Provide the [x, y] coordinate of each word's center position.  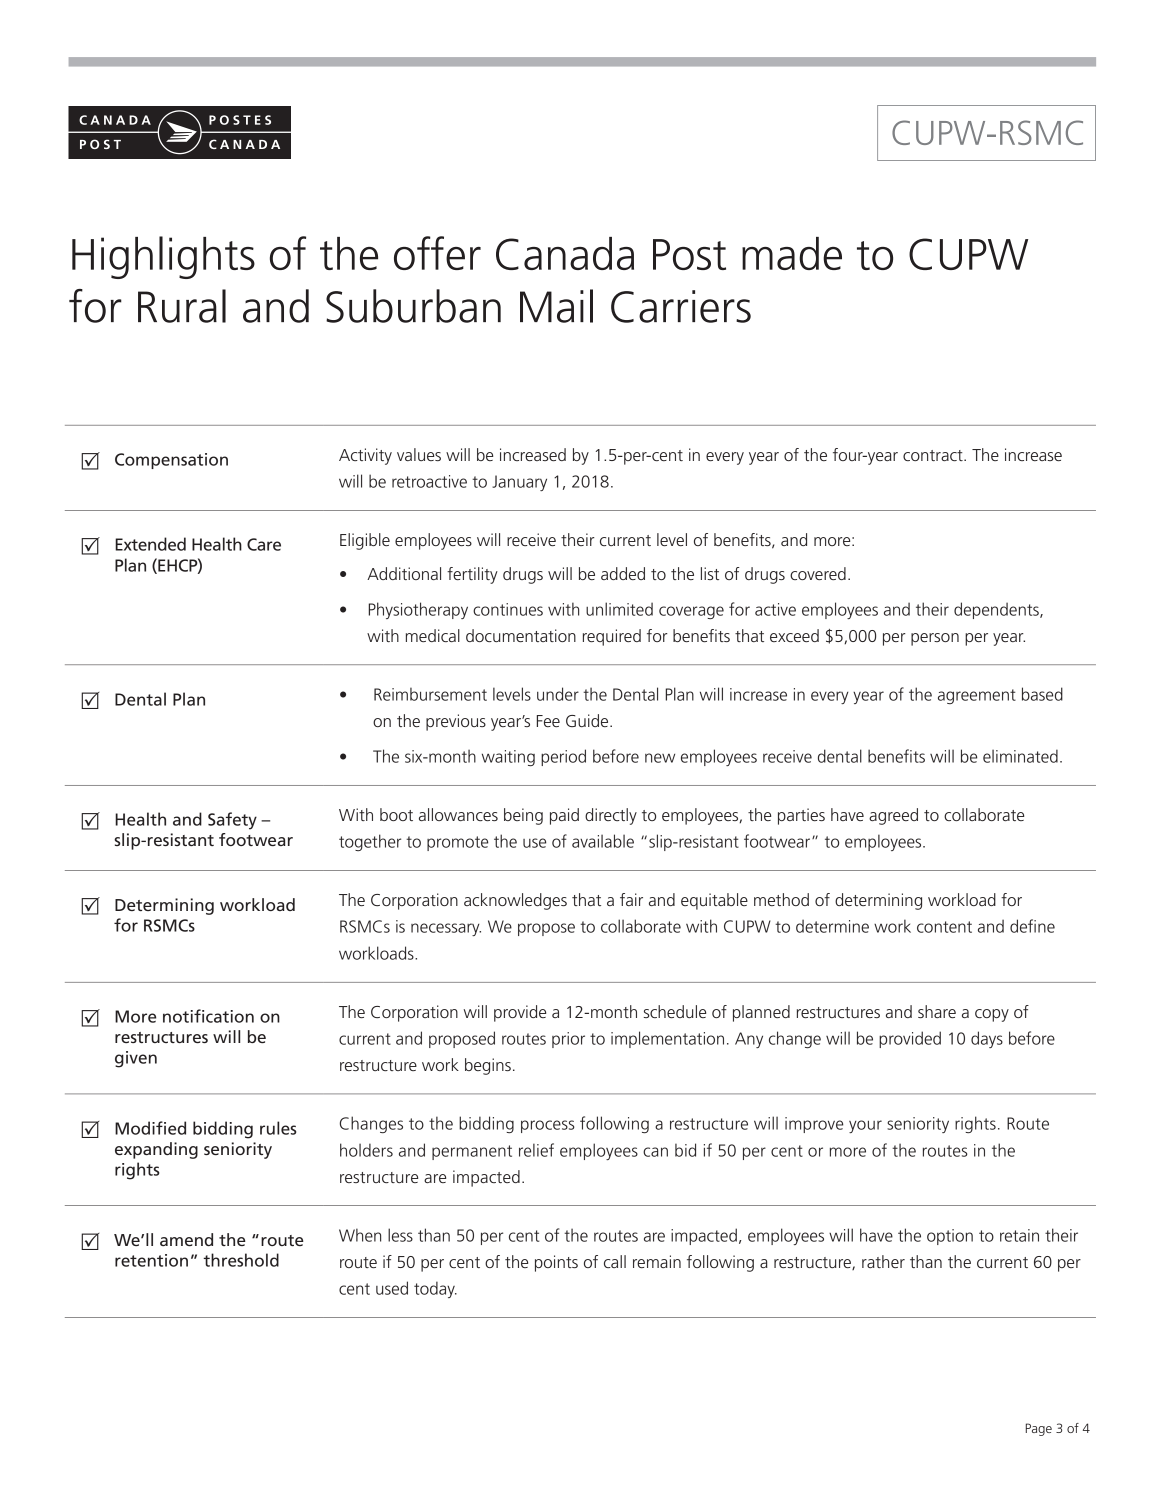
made [792, 253]
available [603, 841]
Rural [182, 306]
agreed [893, 816]
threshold [241, 1260]
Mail [556, 306]
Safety [232, 821]
